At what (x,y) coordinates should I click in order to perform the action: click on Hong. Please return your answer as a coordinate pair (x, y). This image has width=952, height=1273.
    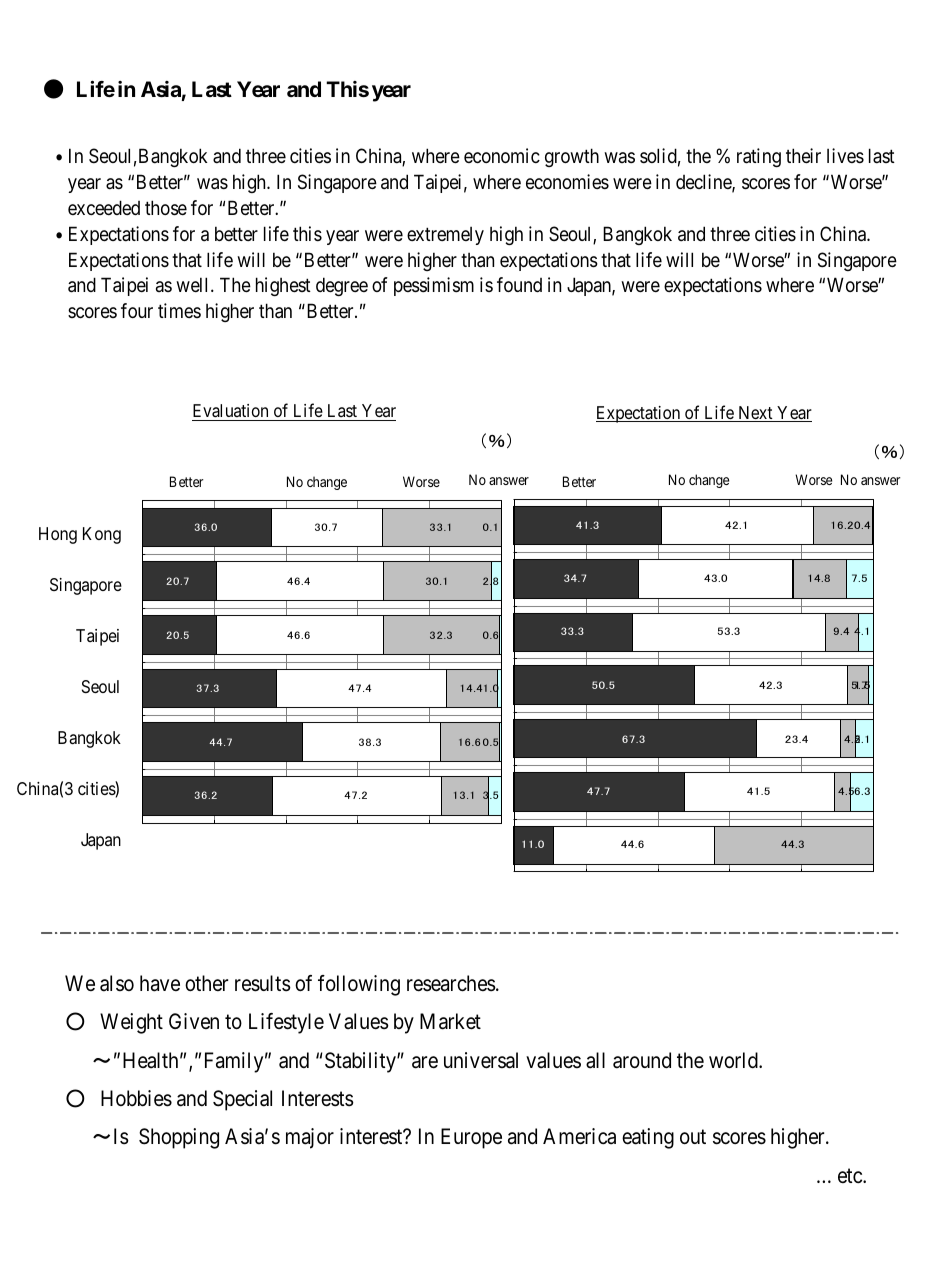
    Looking at the image, I should click on (58, 535).
